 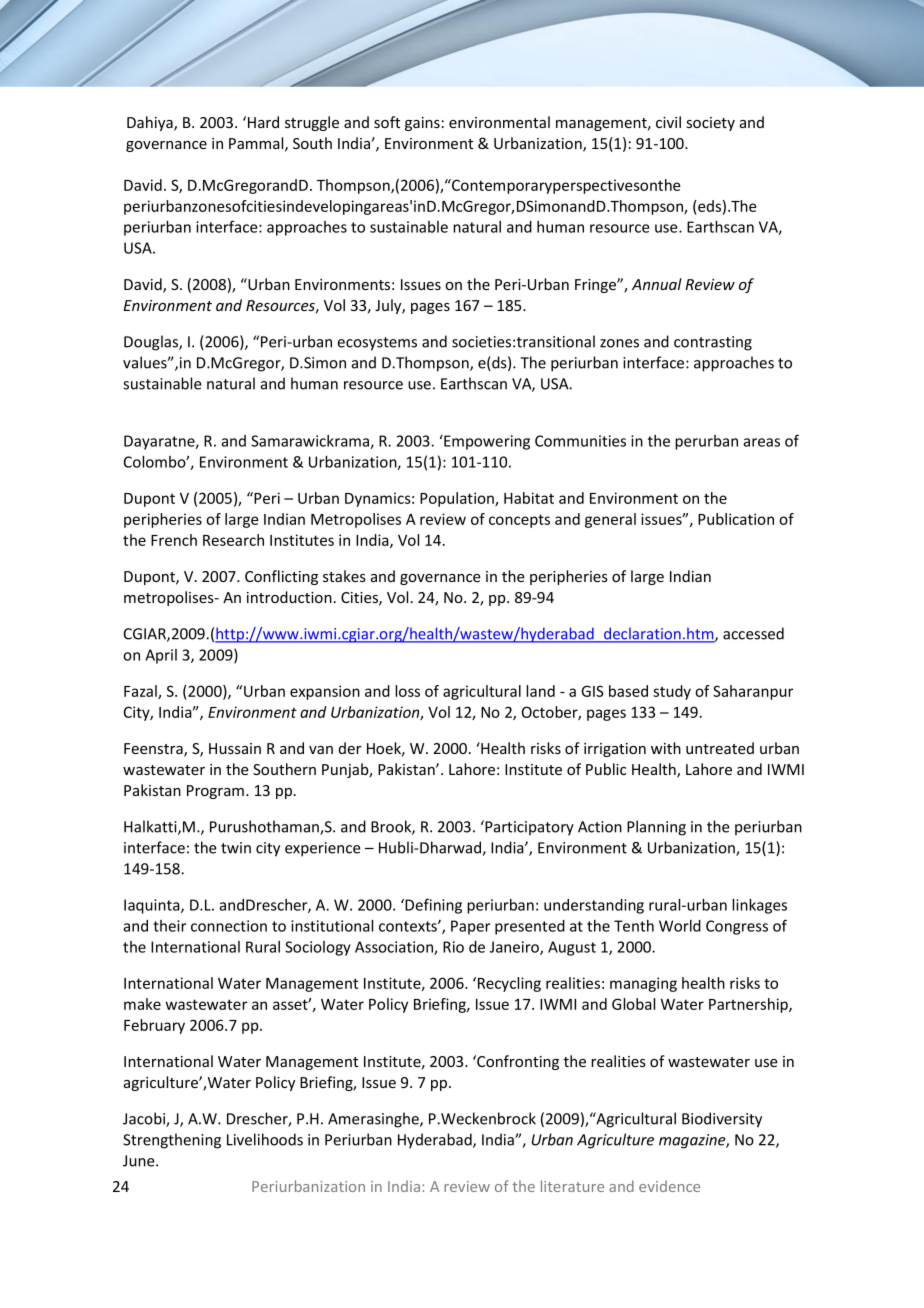 I want to click on Participatory, so click(x=528, y=828).
